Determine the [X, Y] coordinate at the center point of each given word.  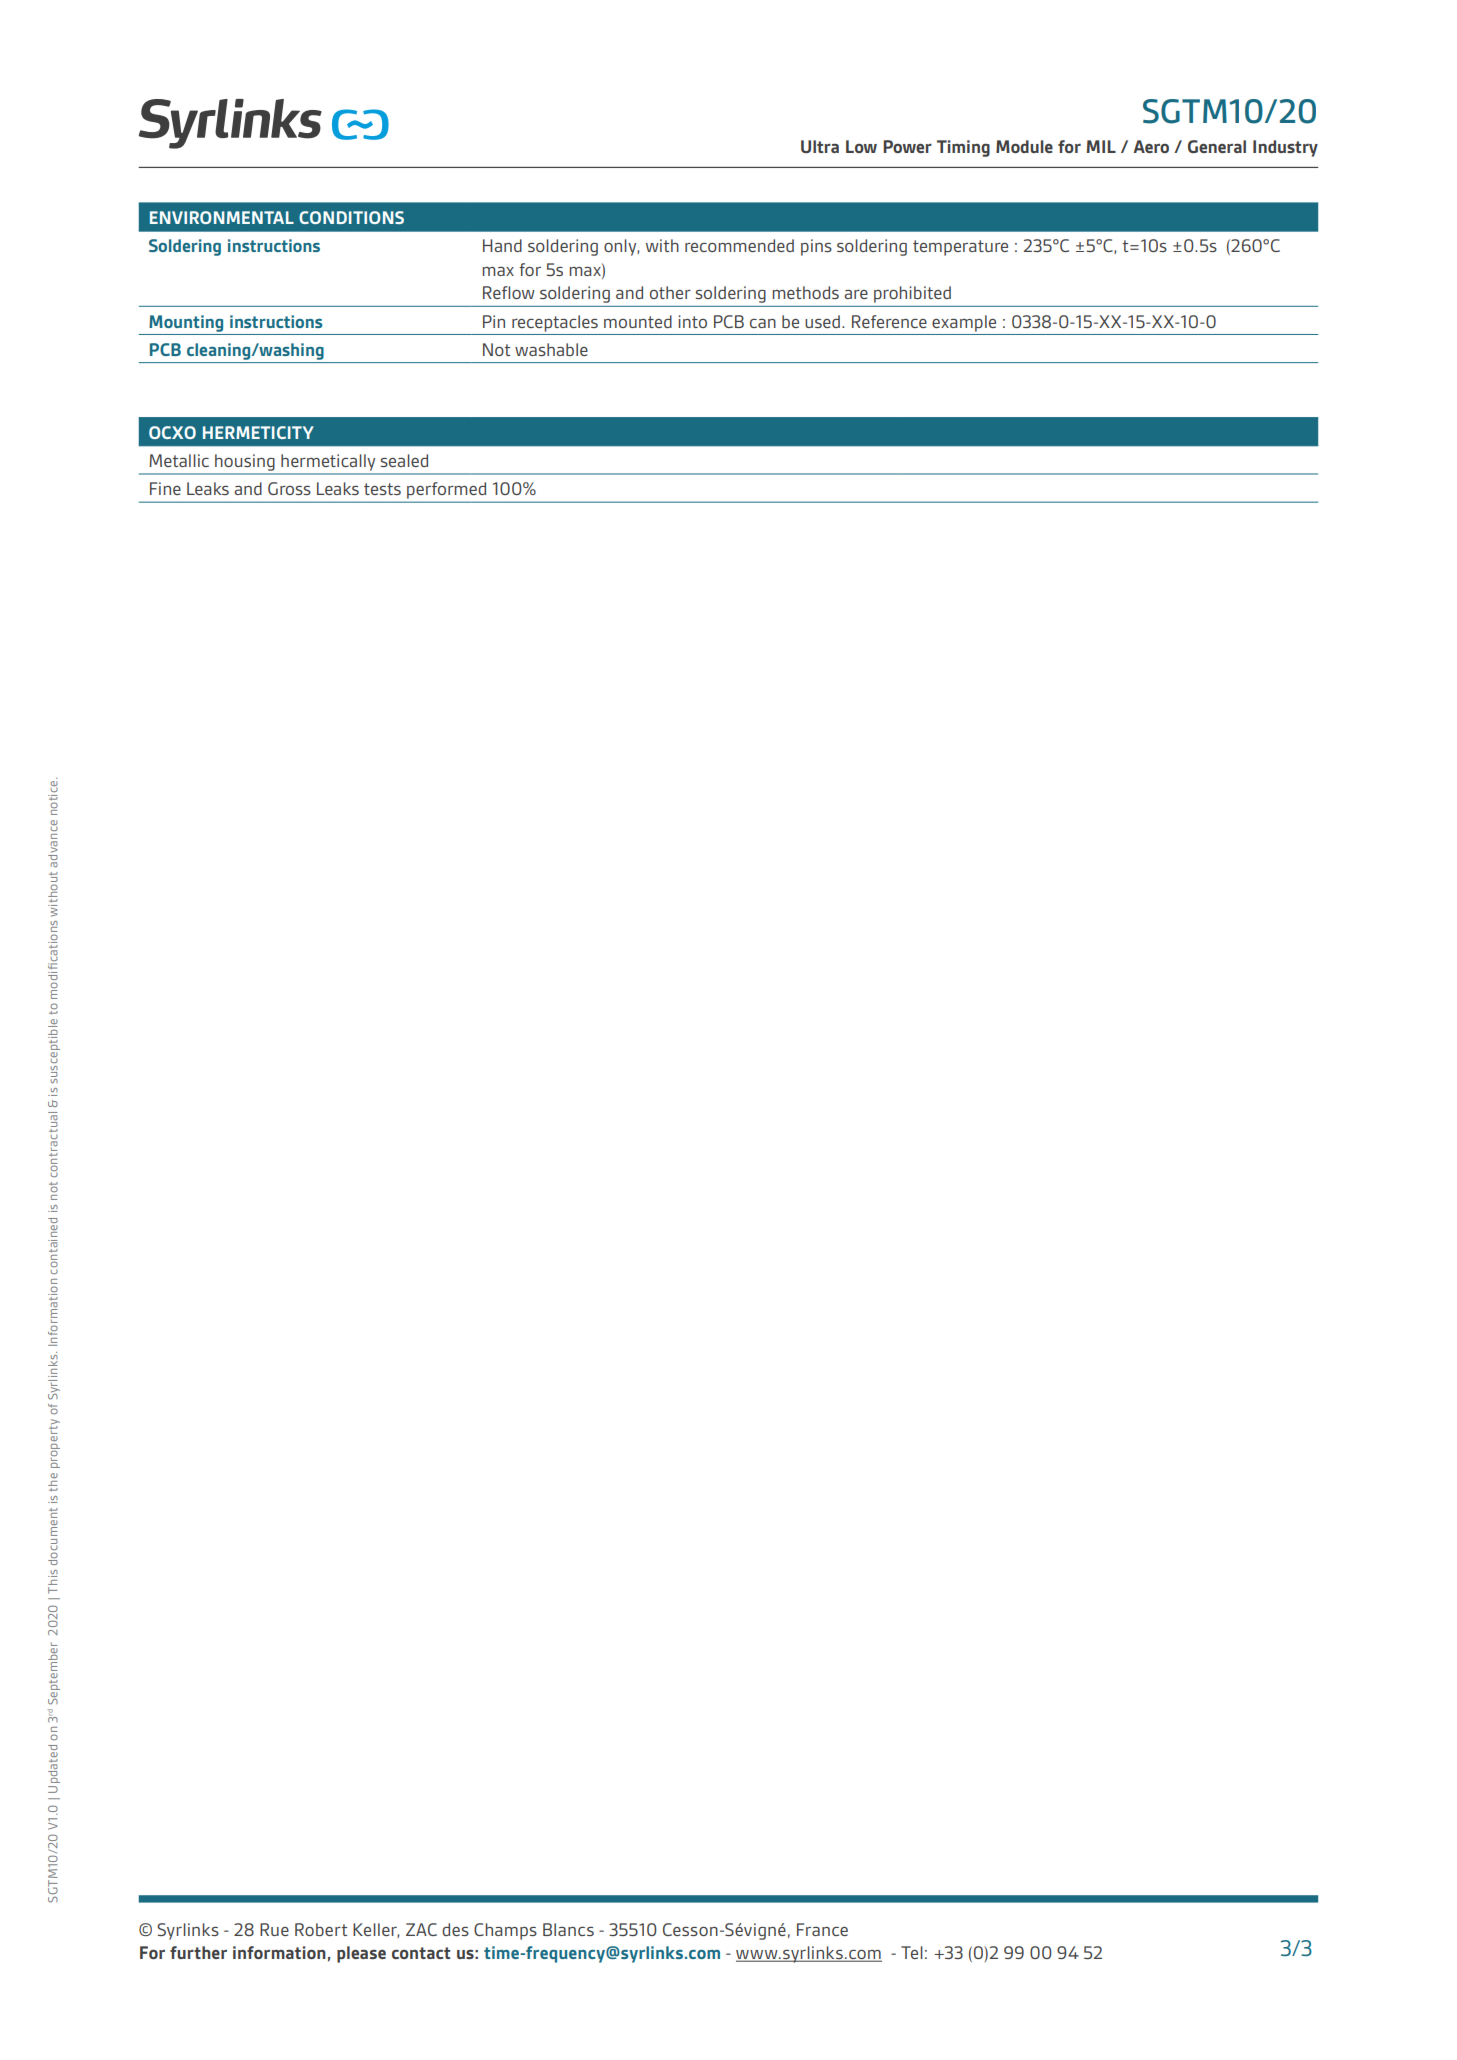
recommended [739, 245]
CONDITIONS [351, 217]
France [822, 1929]
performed [446, 490]
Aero [1151, 146]
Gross [289, 488]
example [964, 323]
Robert [321, 1929]
